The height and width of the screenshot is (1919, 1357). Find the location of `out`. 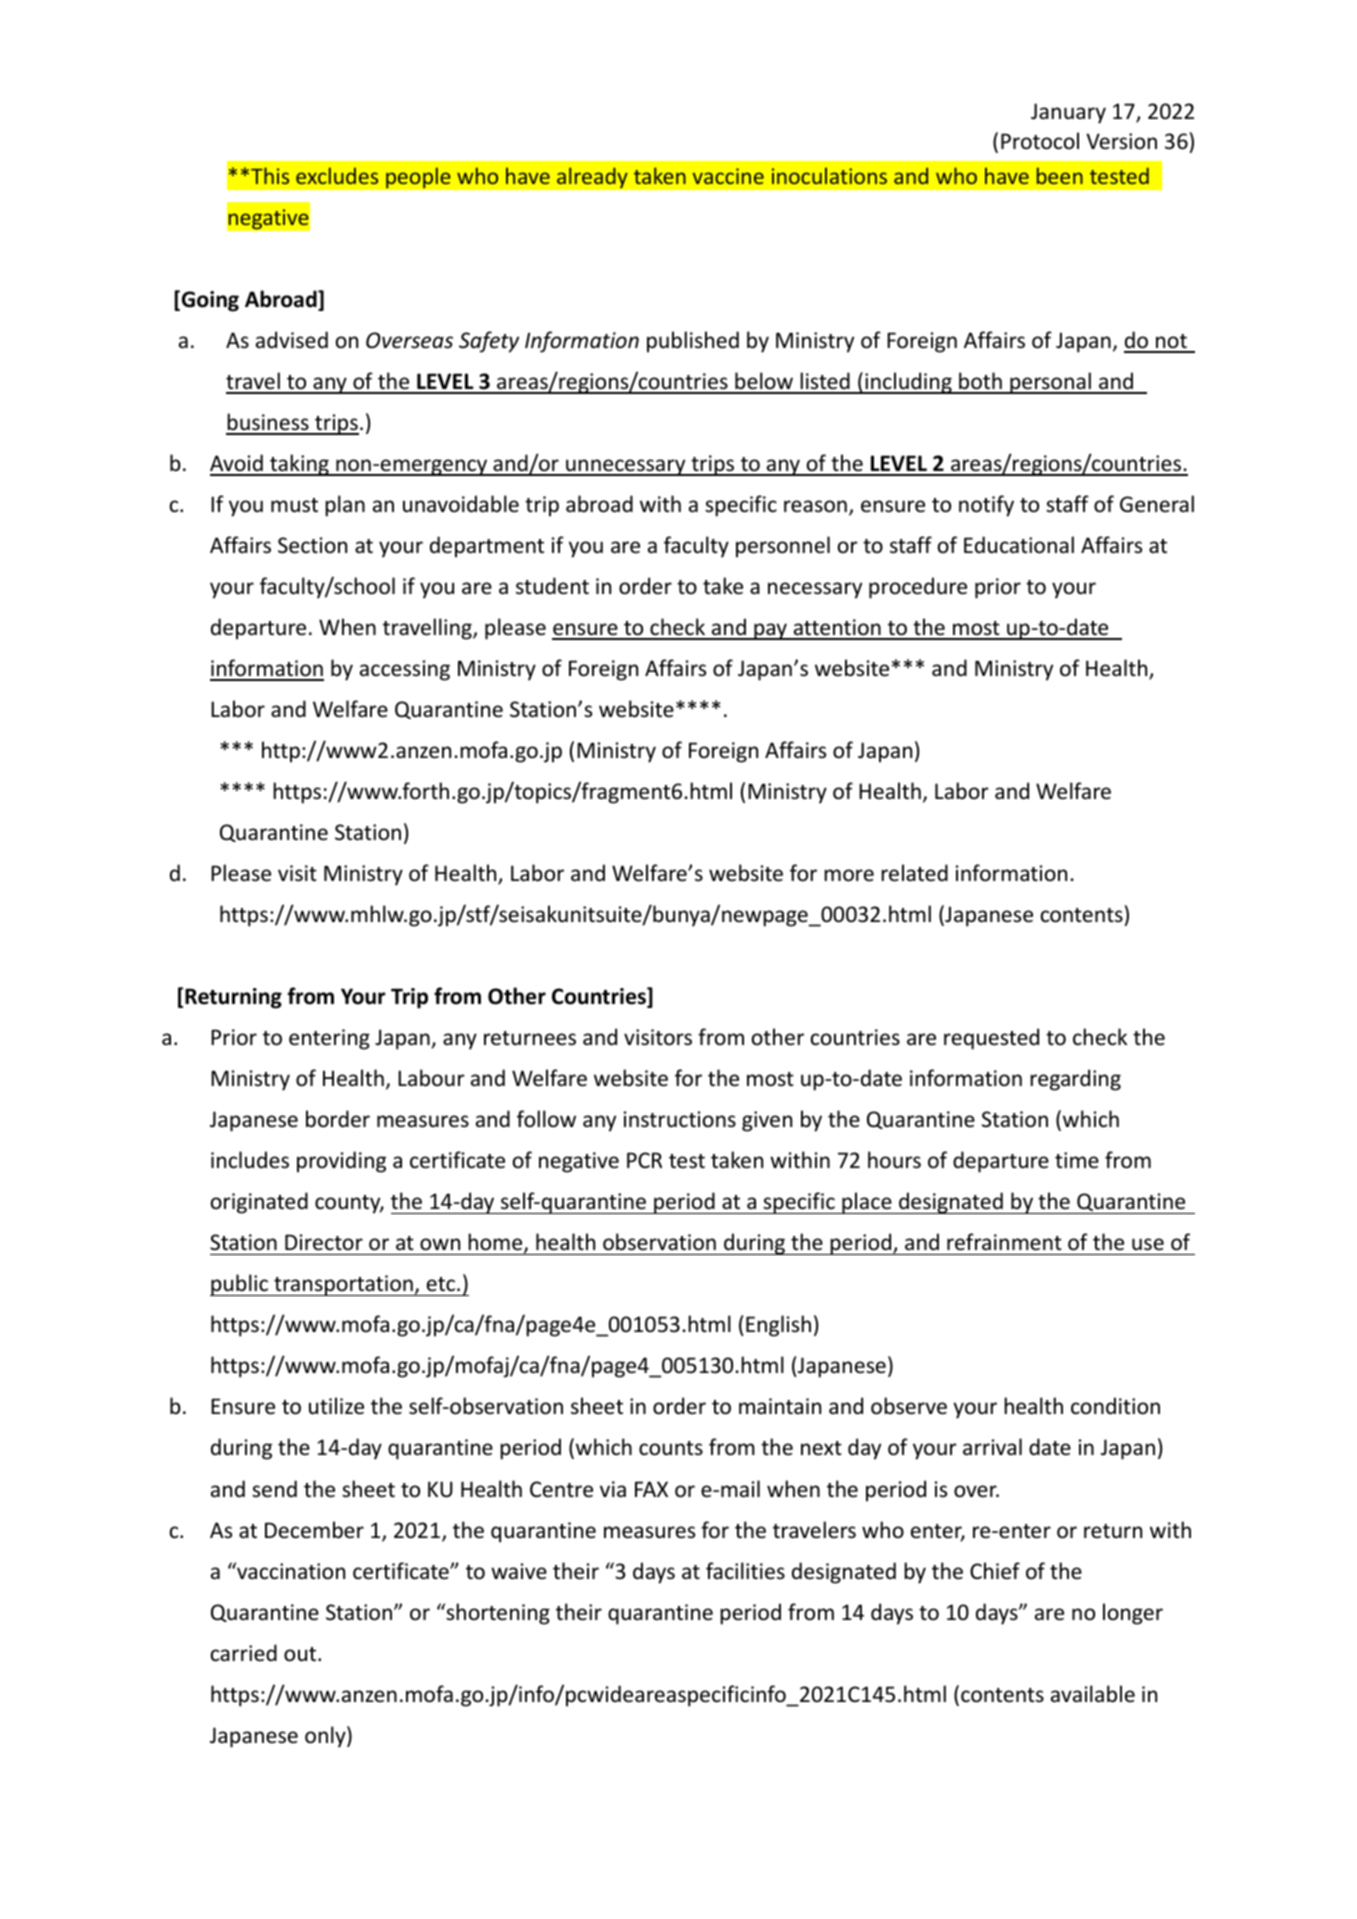

out is located at coordinates (301, 1654).
